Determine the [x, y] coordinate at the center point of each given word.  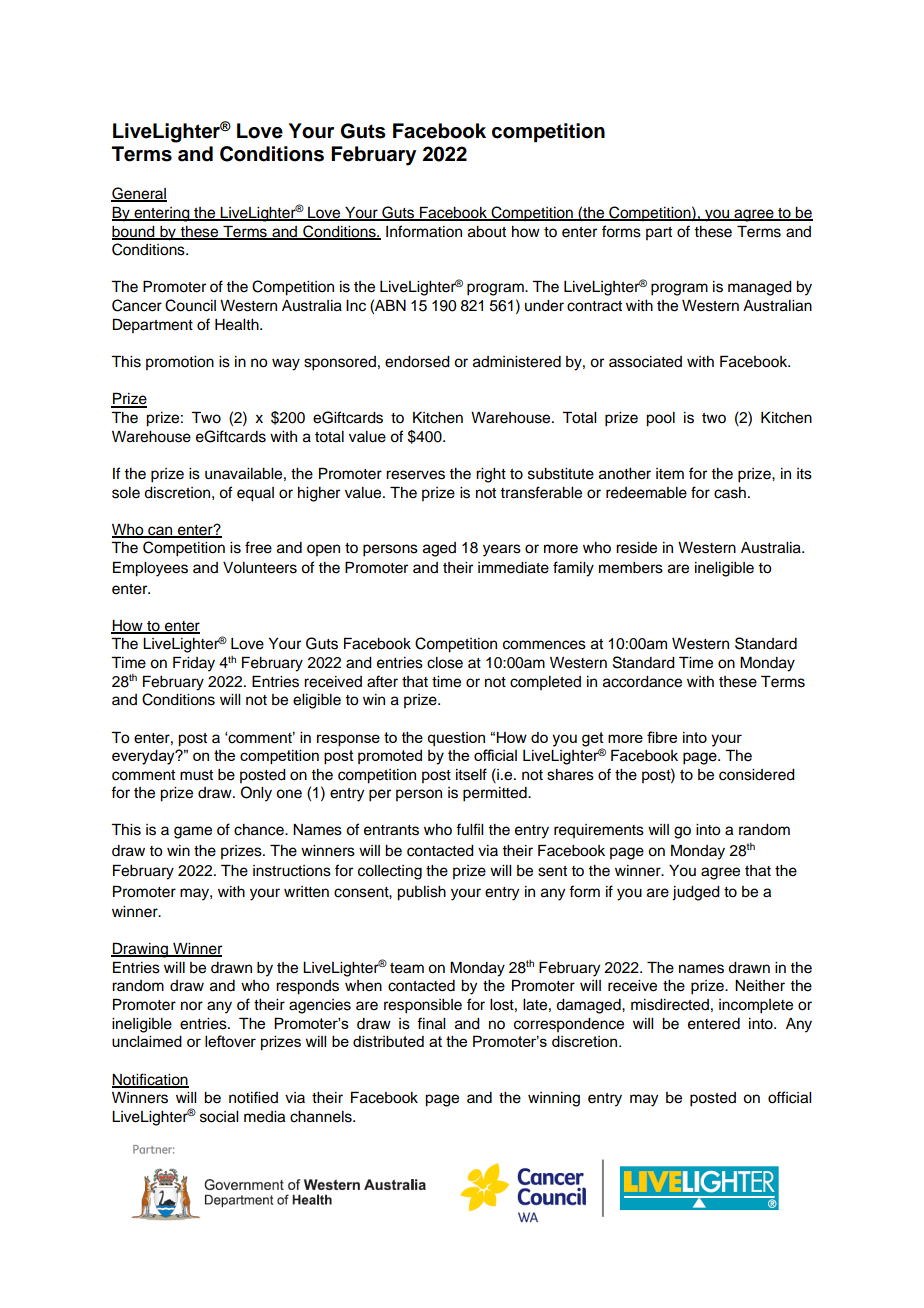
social [219, 1117]
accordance [642, 682]
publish [421, 893]
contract [594, 306]
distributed [388, 1041]
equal [255, 494]
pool [660, 419]
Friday [194, 664]
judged [696, 893]
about [487, 232]
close [445, 663]
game [193, 832]
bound [134, 232]
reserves [415, 475]
